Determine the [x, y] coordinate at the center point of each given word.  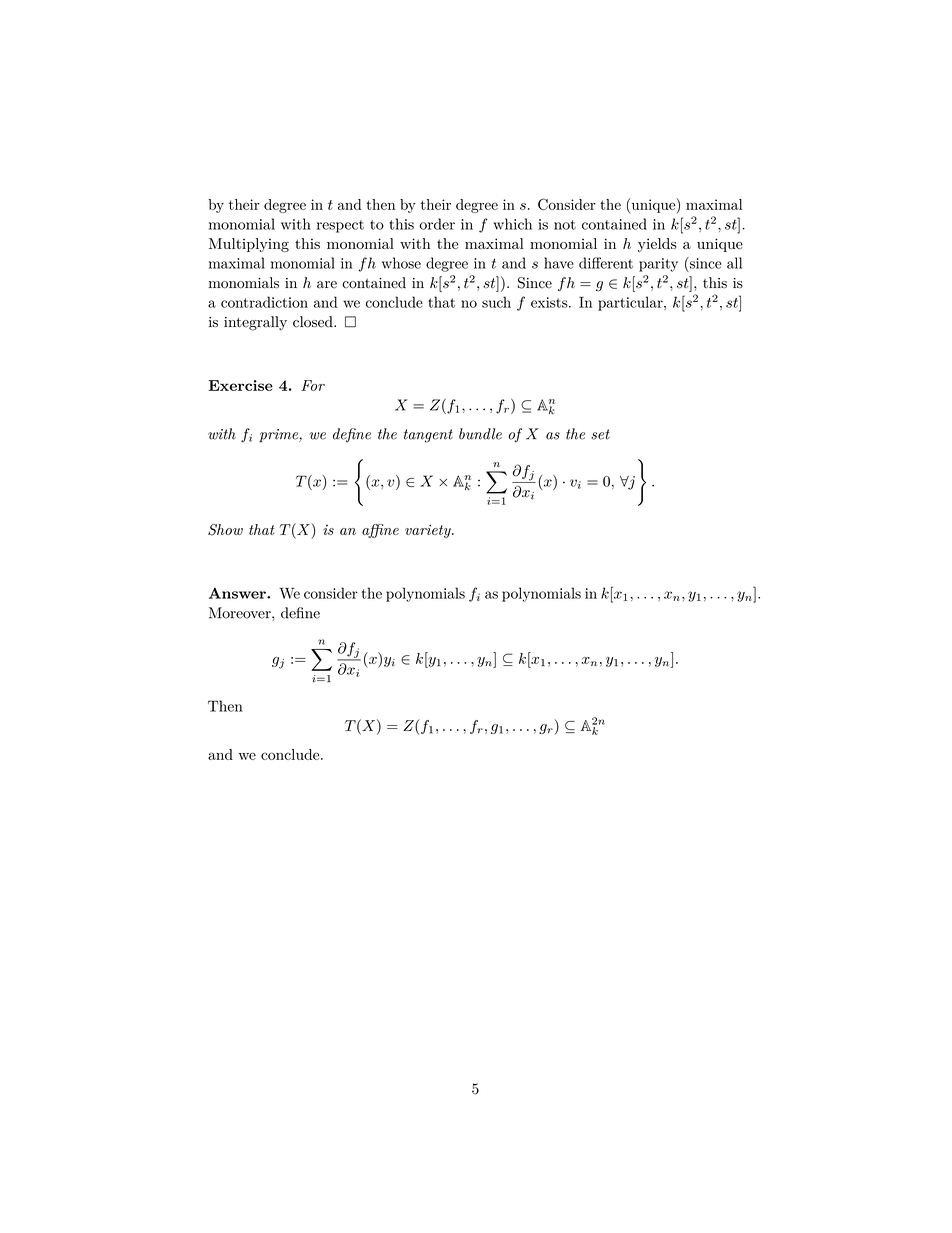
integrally [255, 323]
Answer [238, 593]
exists [550, 302]
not [565, 225]
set [600, 434]
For [313, 385]
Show [225, 530]
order [437, 224]
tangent [428, 436]
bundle [480, 434]
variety [429, 531]
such [496, 302]
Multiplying [249, 245]
